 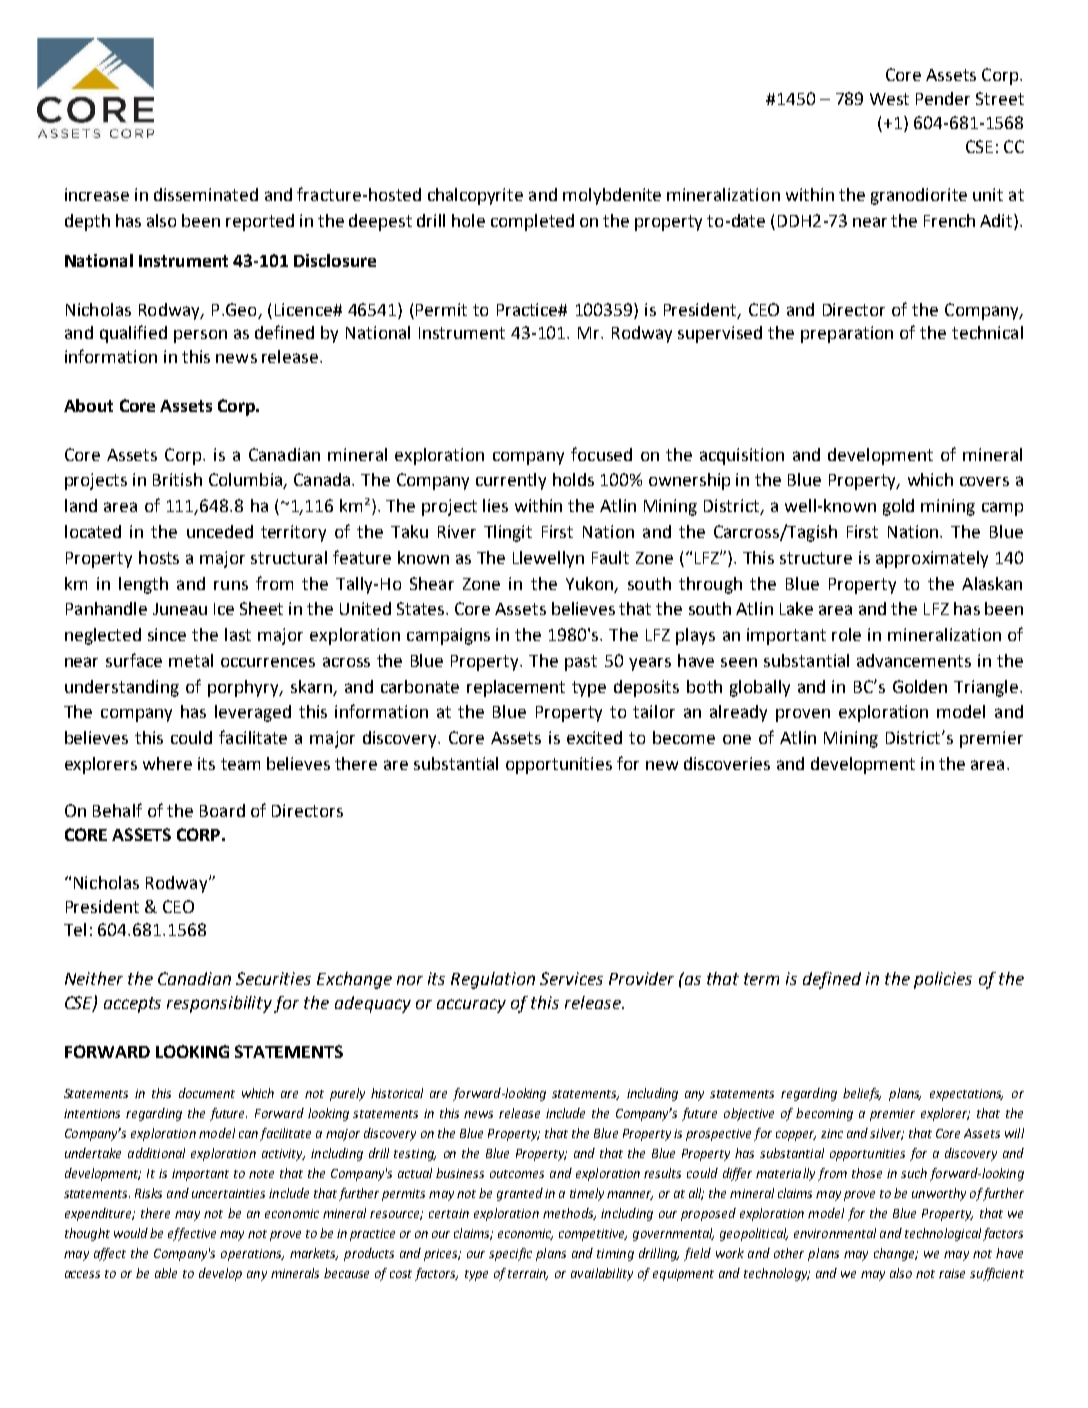 I want to click on focused, so click(x=601, y=454).
